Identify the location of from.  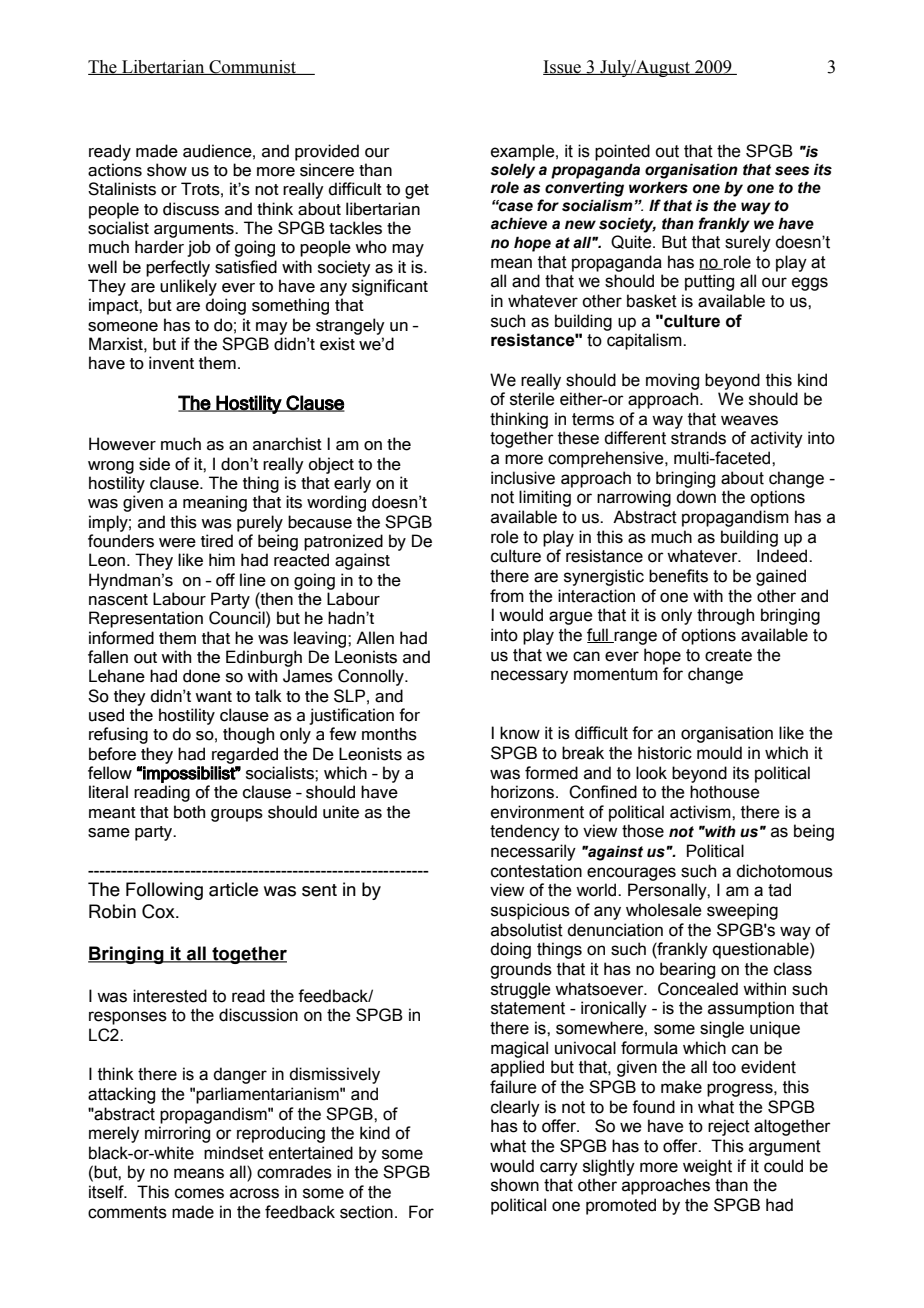
(507, 596).
